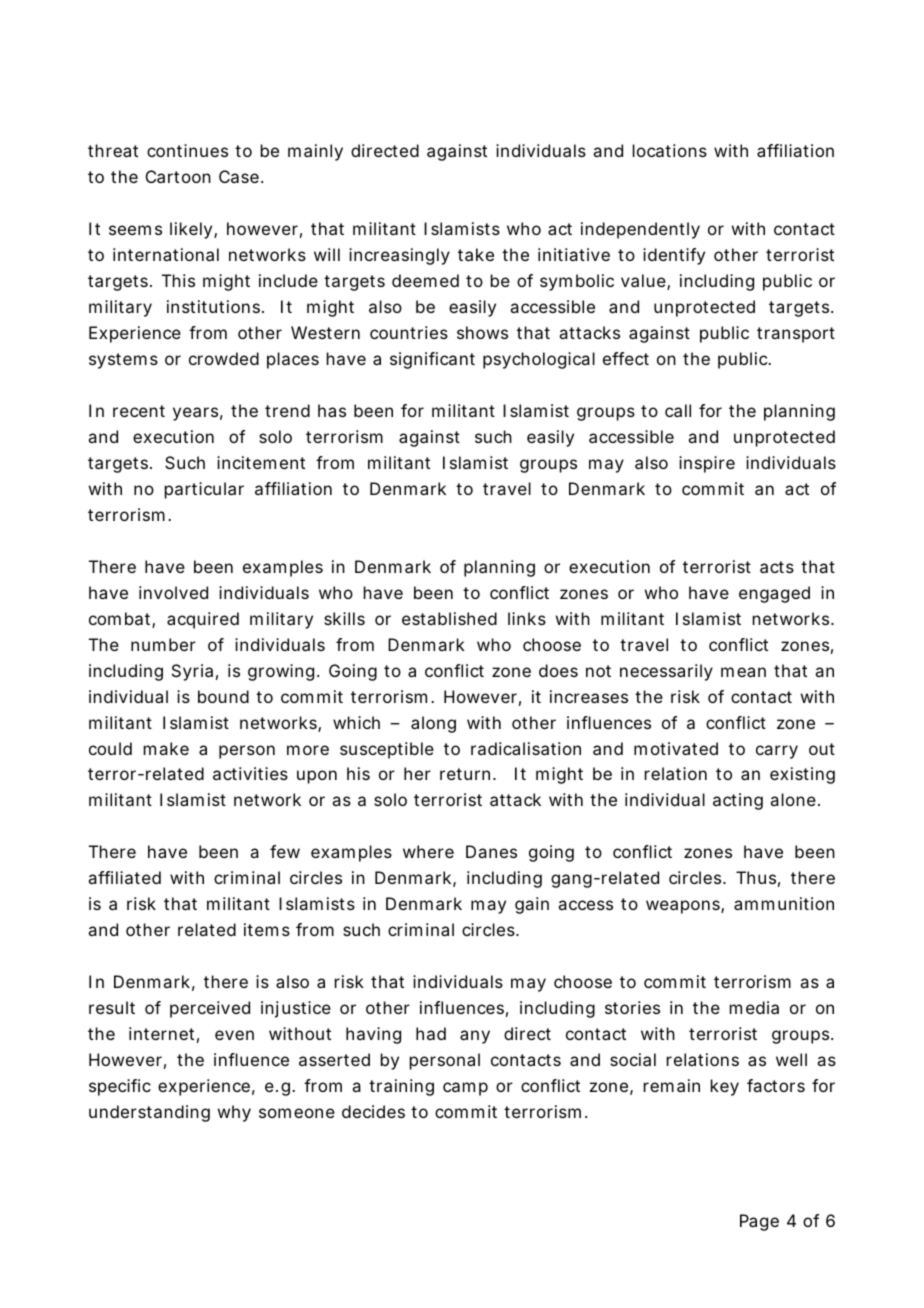 The image size is (924, 1308). I want to click on locations, so click(670, 150).
